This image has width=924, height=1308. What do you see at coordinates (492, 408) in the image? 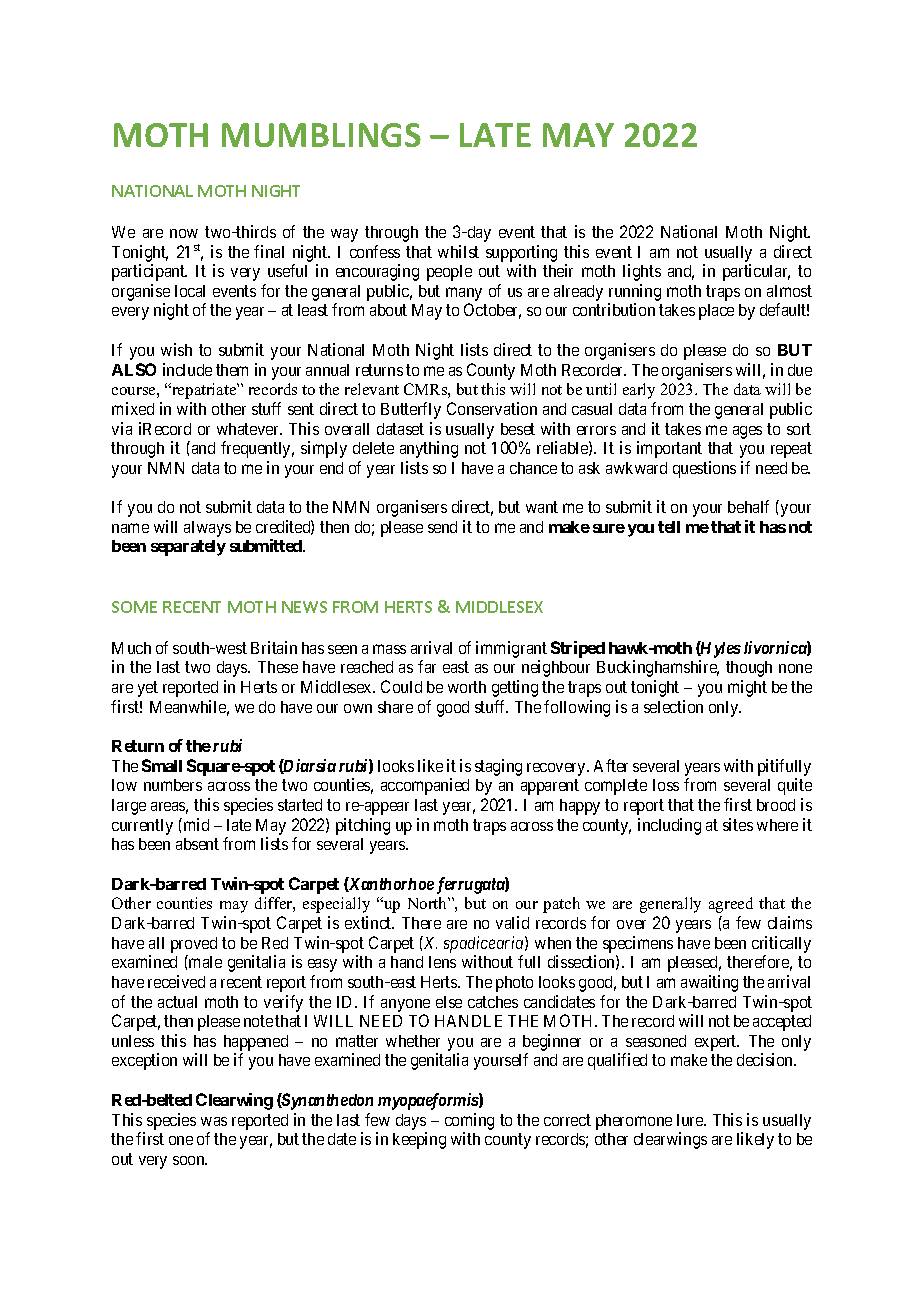
I see `Conservation` at bounding box center [492, 408].
